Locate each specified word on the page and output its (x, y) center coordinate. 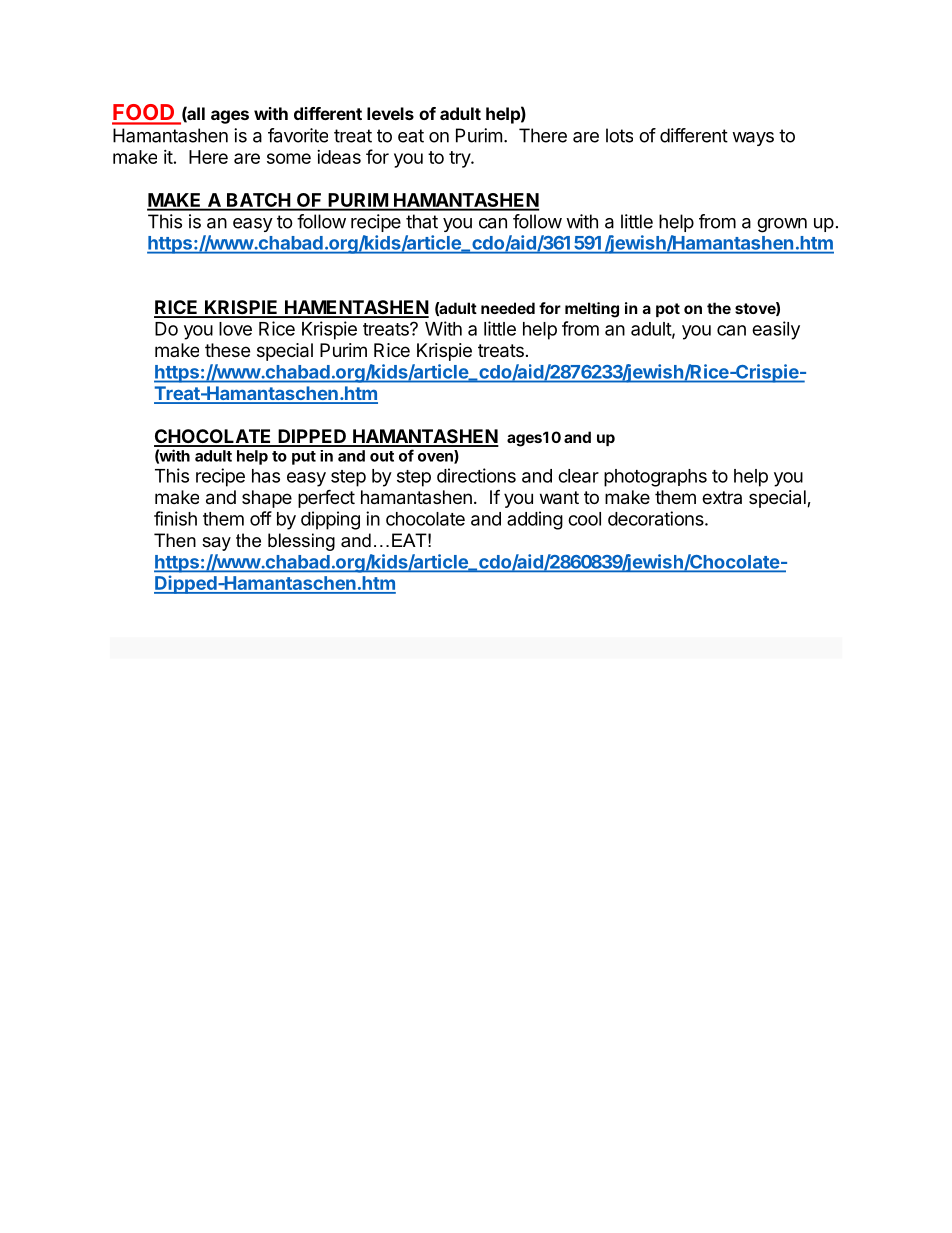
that (422, 221)
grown (782, 225)
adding (535, 520)
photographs (655, 478)
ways (753, 139)
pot (668, 310)
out (382, 456)
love (235, 329)
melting (592, 310)
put (304, 458)
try (460, 159)
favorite (298, 135)
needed (508, 308)
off (261, 518)
